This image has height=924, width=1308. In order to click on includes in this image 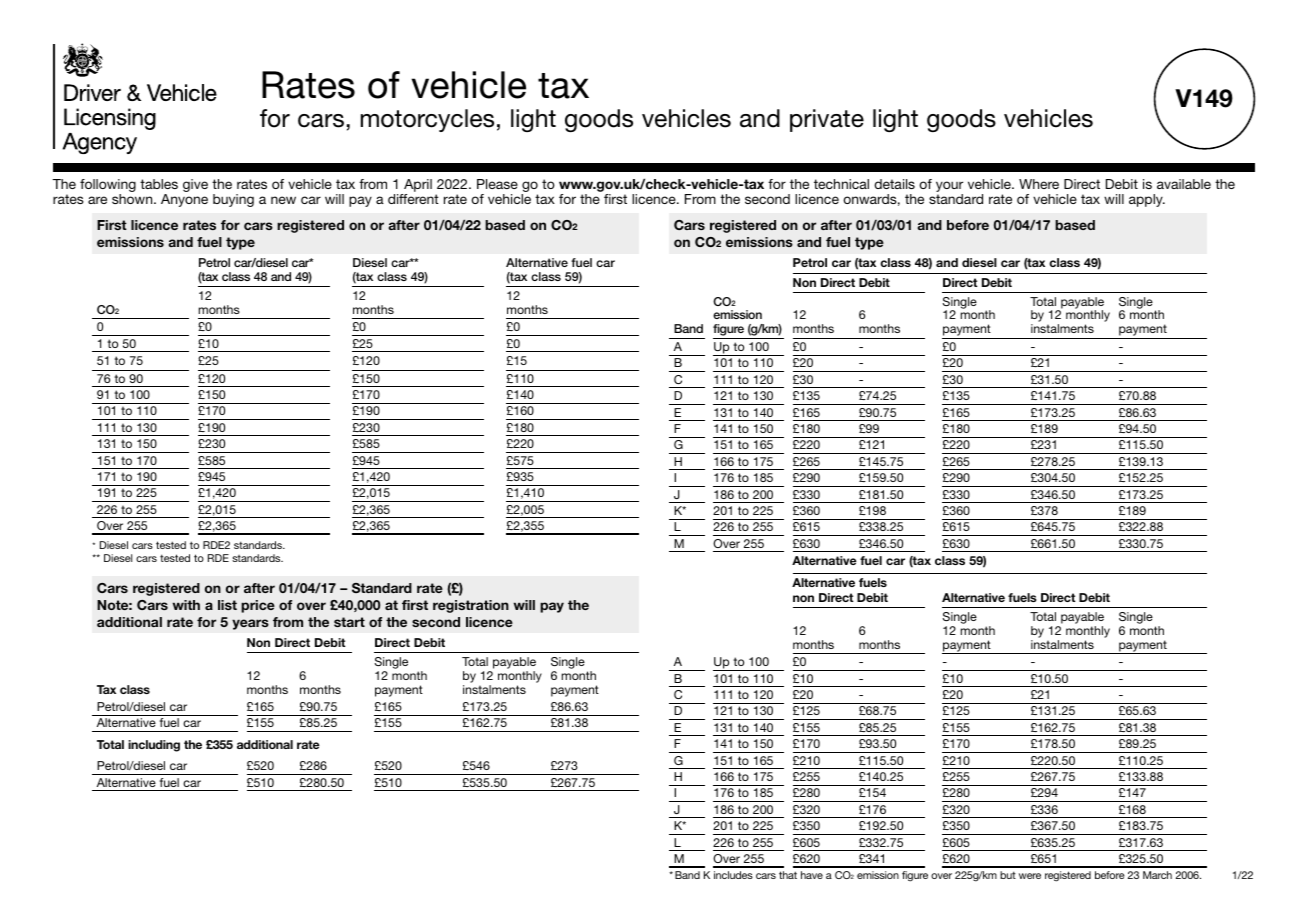, I will do `click(733, 875)`.
